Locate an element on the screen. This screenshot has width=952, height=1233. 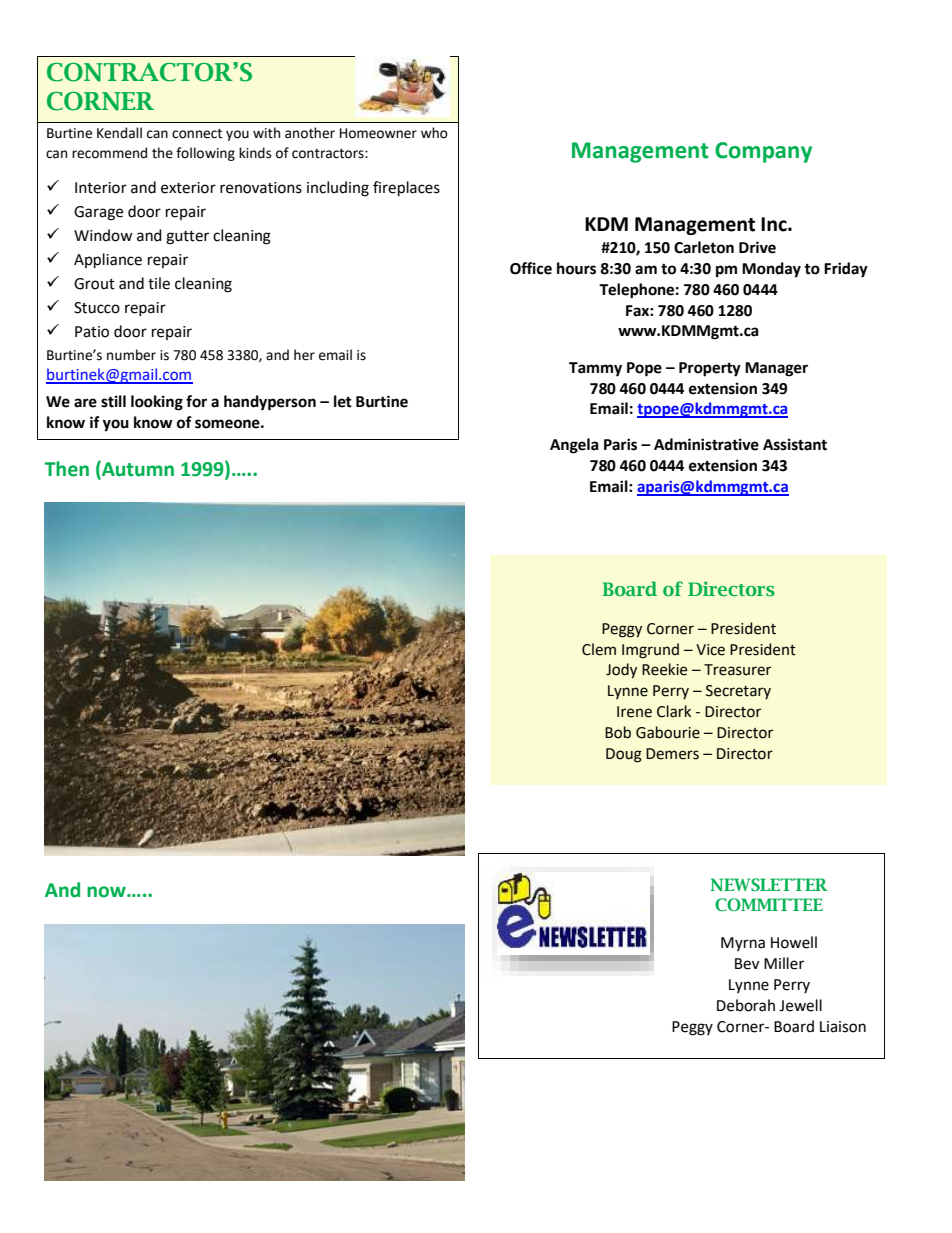
Assistant is located at coordinates (795, 444).
